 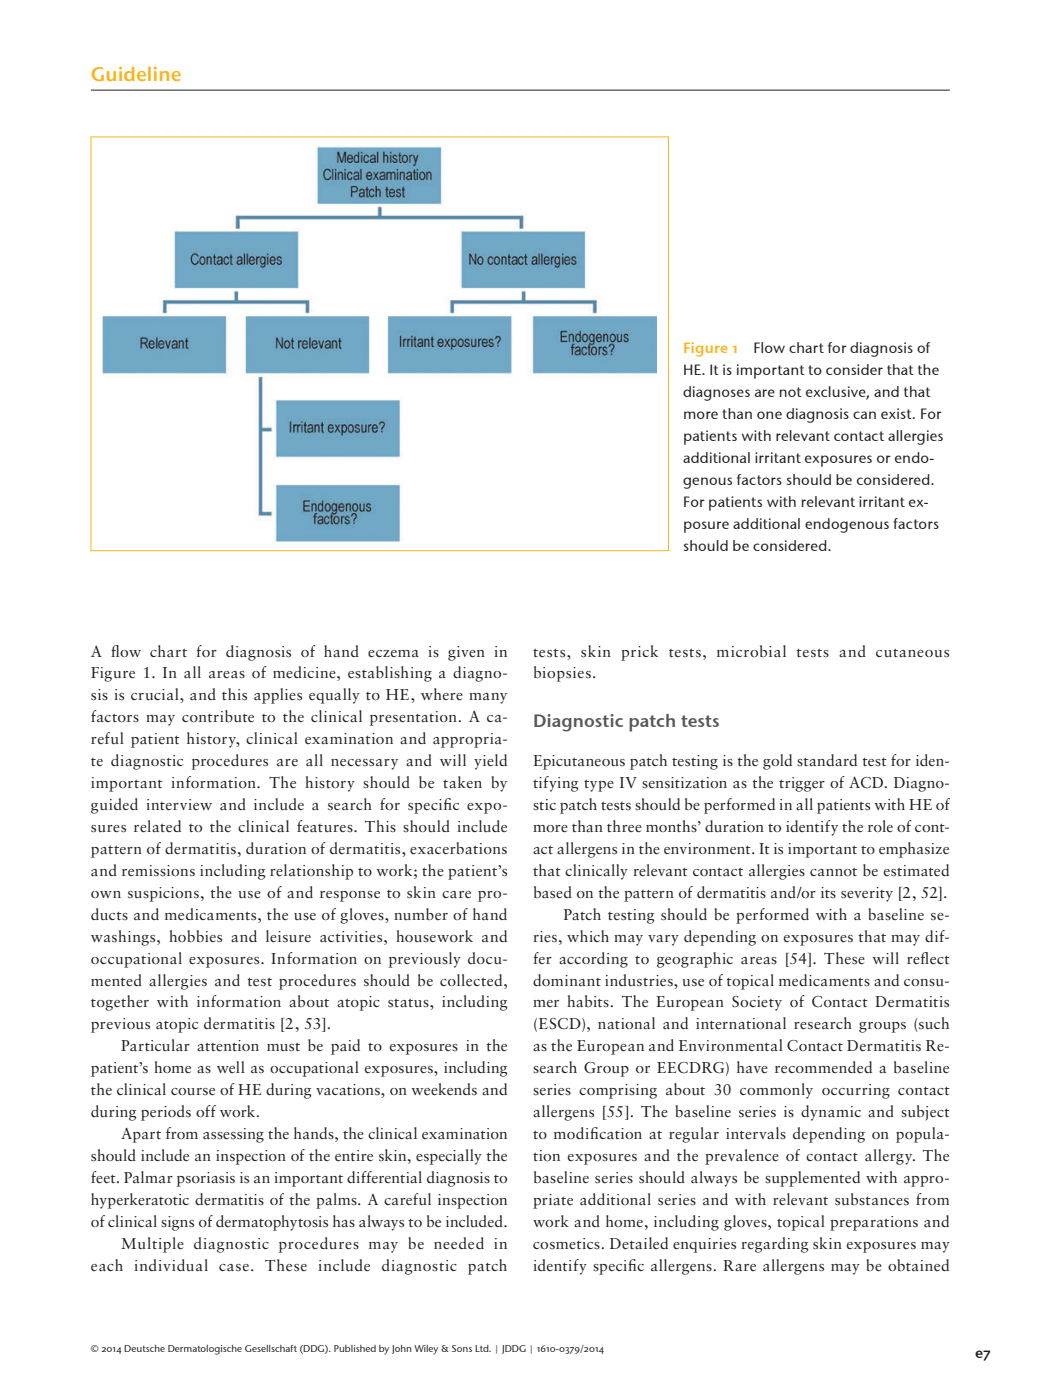 What do you see at coordinates (769, 415) in the screenshot?
I see `one` at bounding box center [769, 415].
